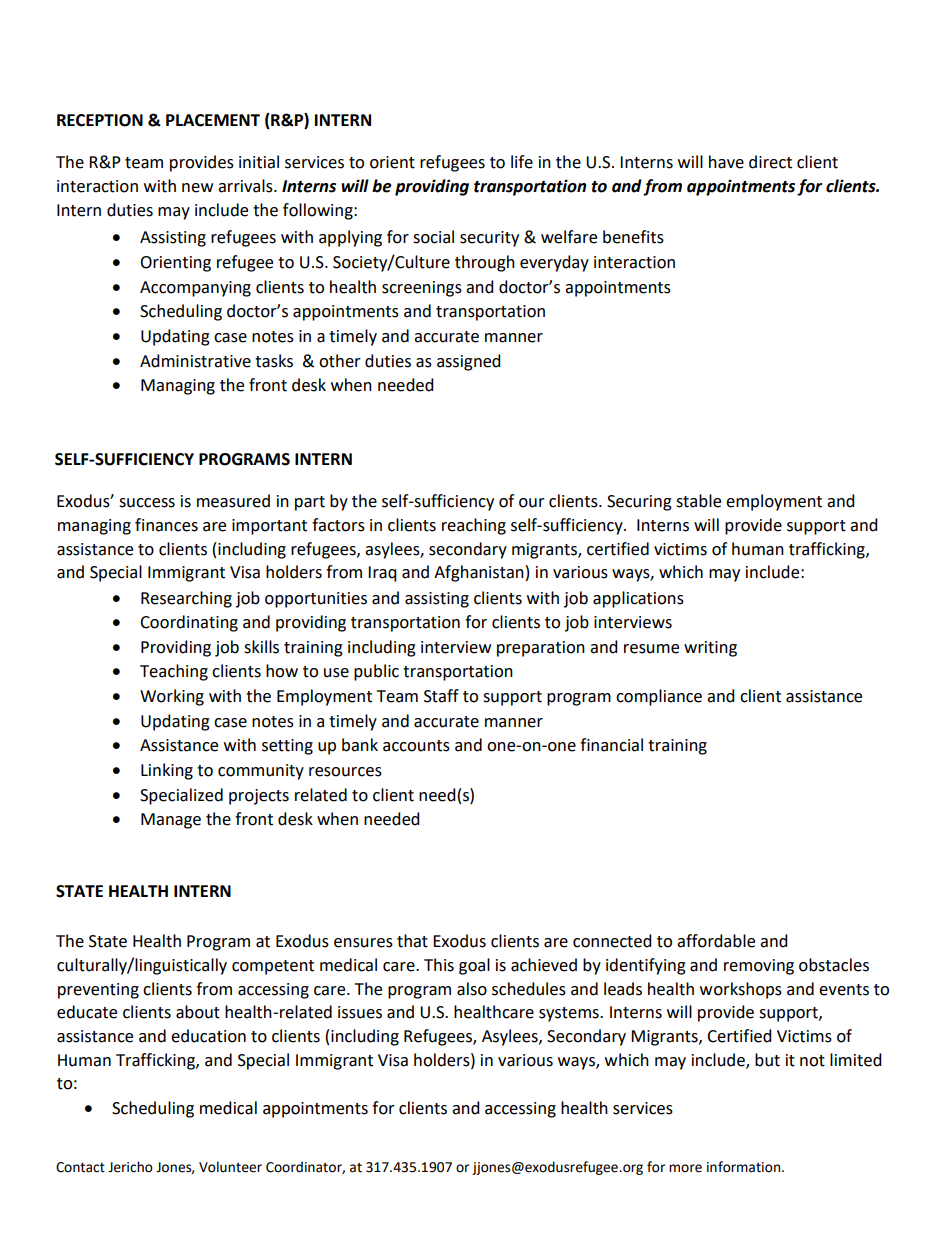 The image size is (952, 1233). I want to click on direct, so click(770, 162).
